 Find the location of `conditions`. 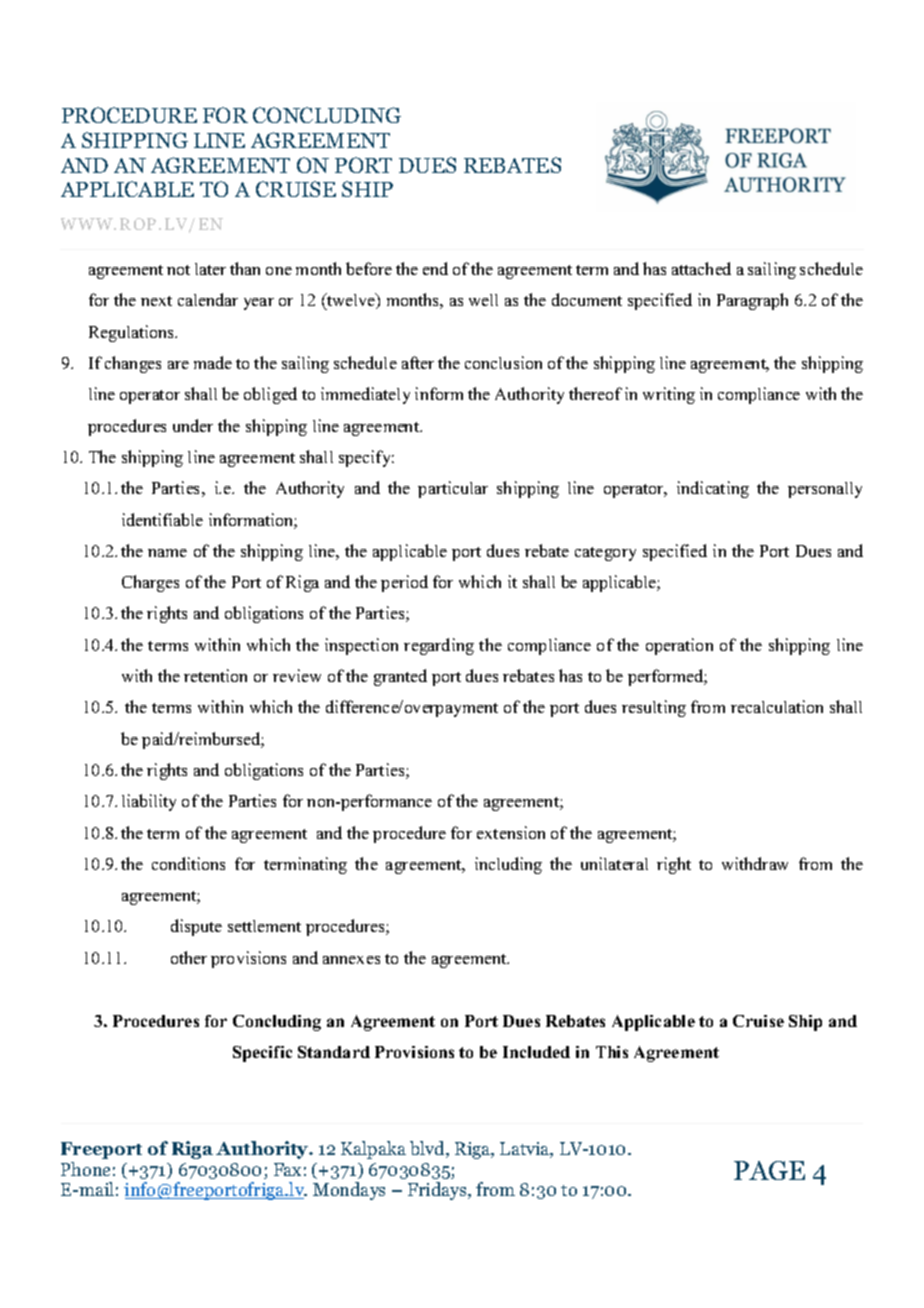

conditions is located at coordinates (188, 863).
